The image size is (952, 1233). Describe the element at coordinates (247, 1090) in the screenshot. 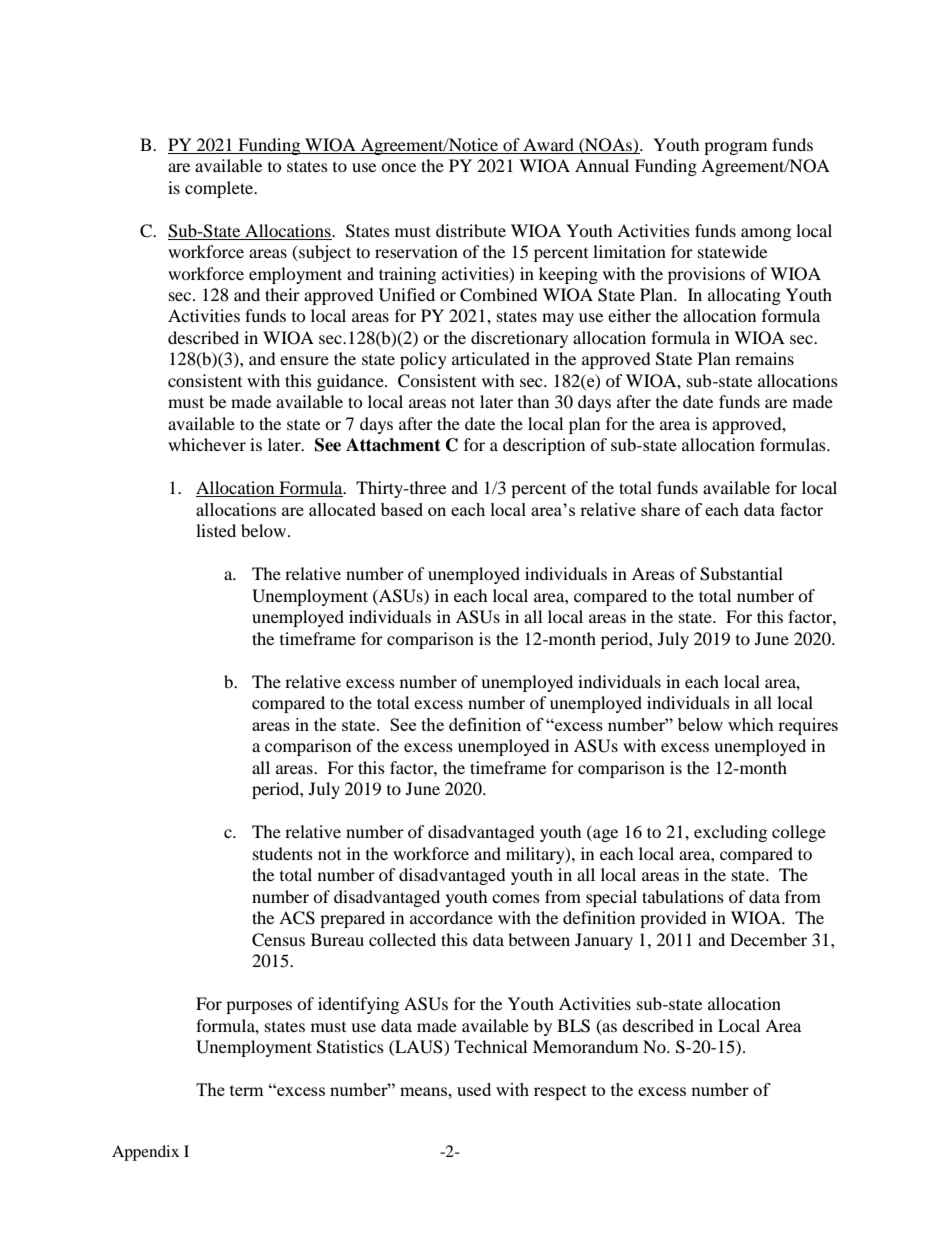

I see `term` at that location.
